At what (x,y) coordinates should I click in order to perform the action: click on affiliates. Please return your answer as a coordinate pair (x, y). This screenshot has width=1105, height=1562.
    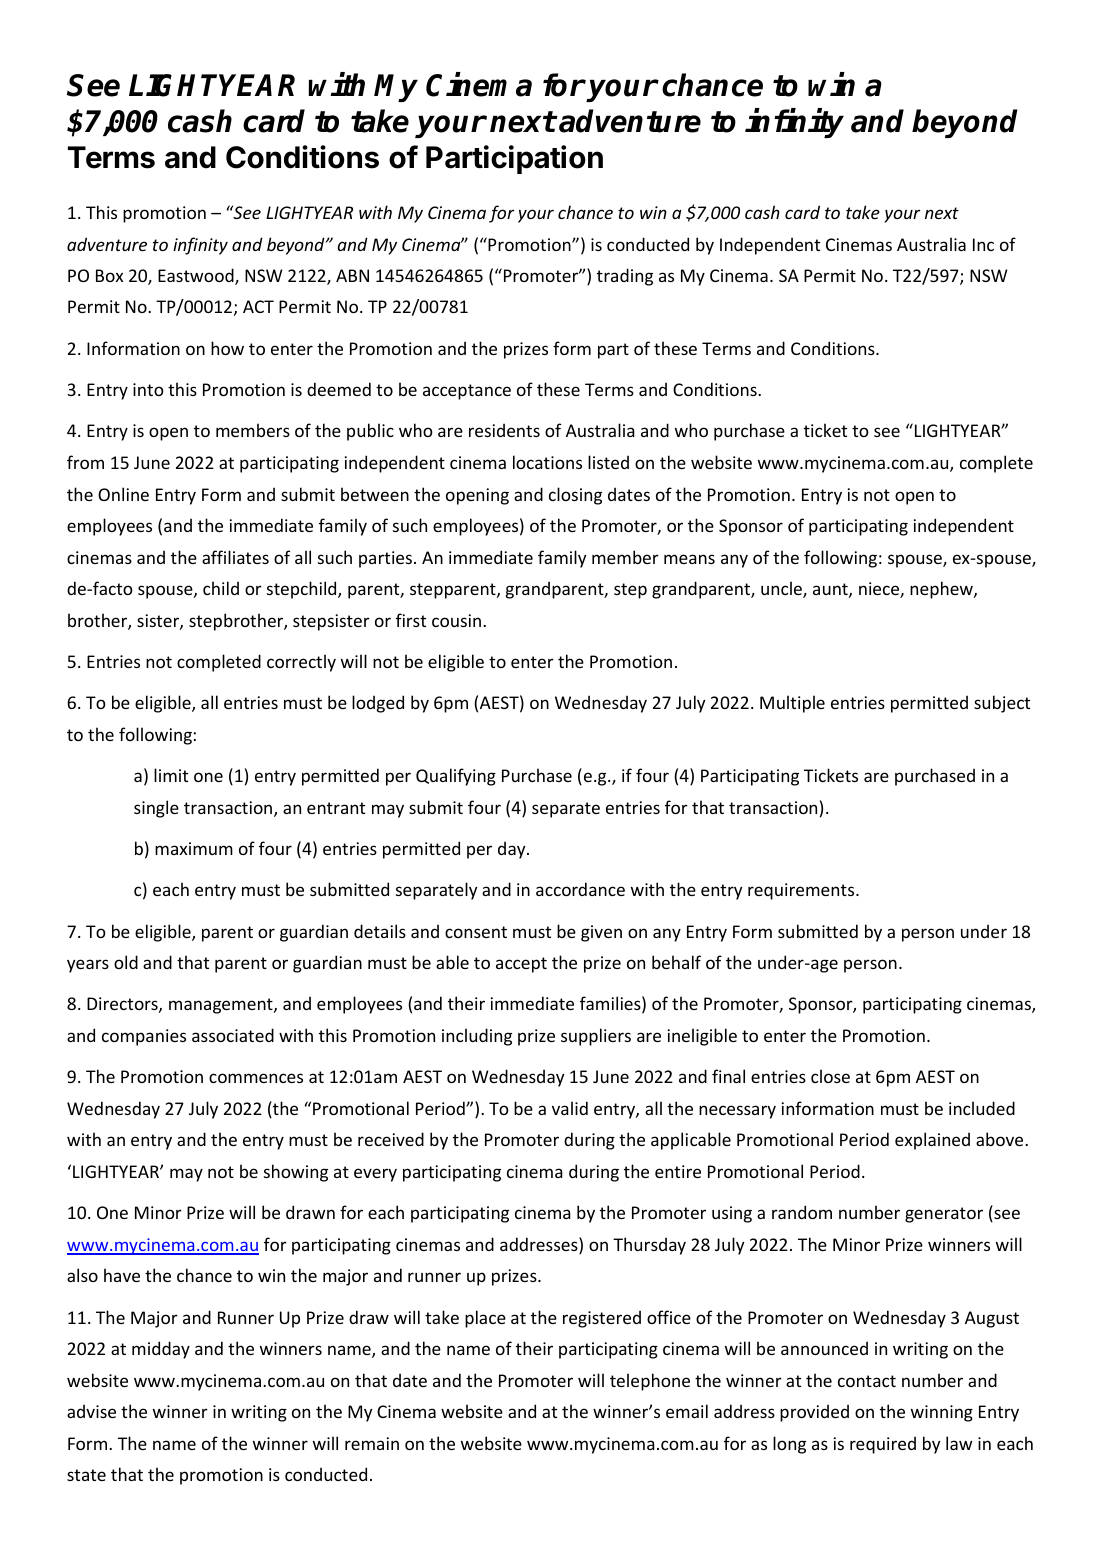
    Looking at the image, I should click on (235, 557).
